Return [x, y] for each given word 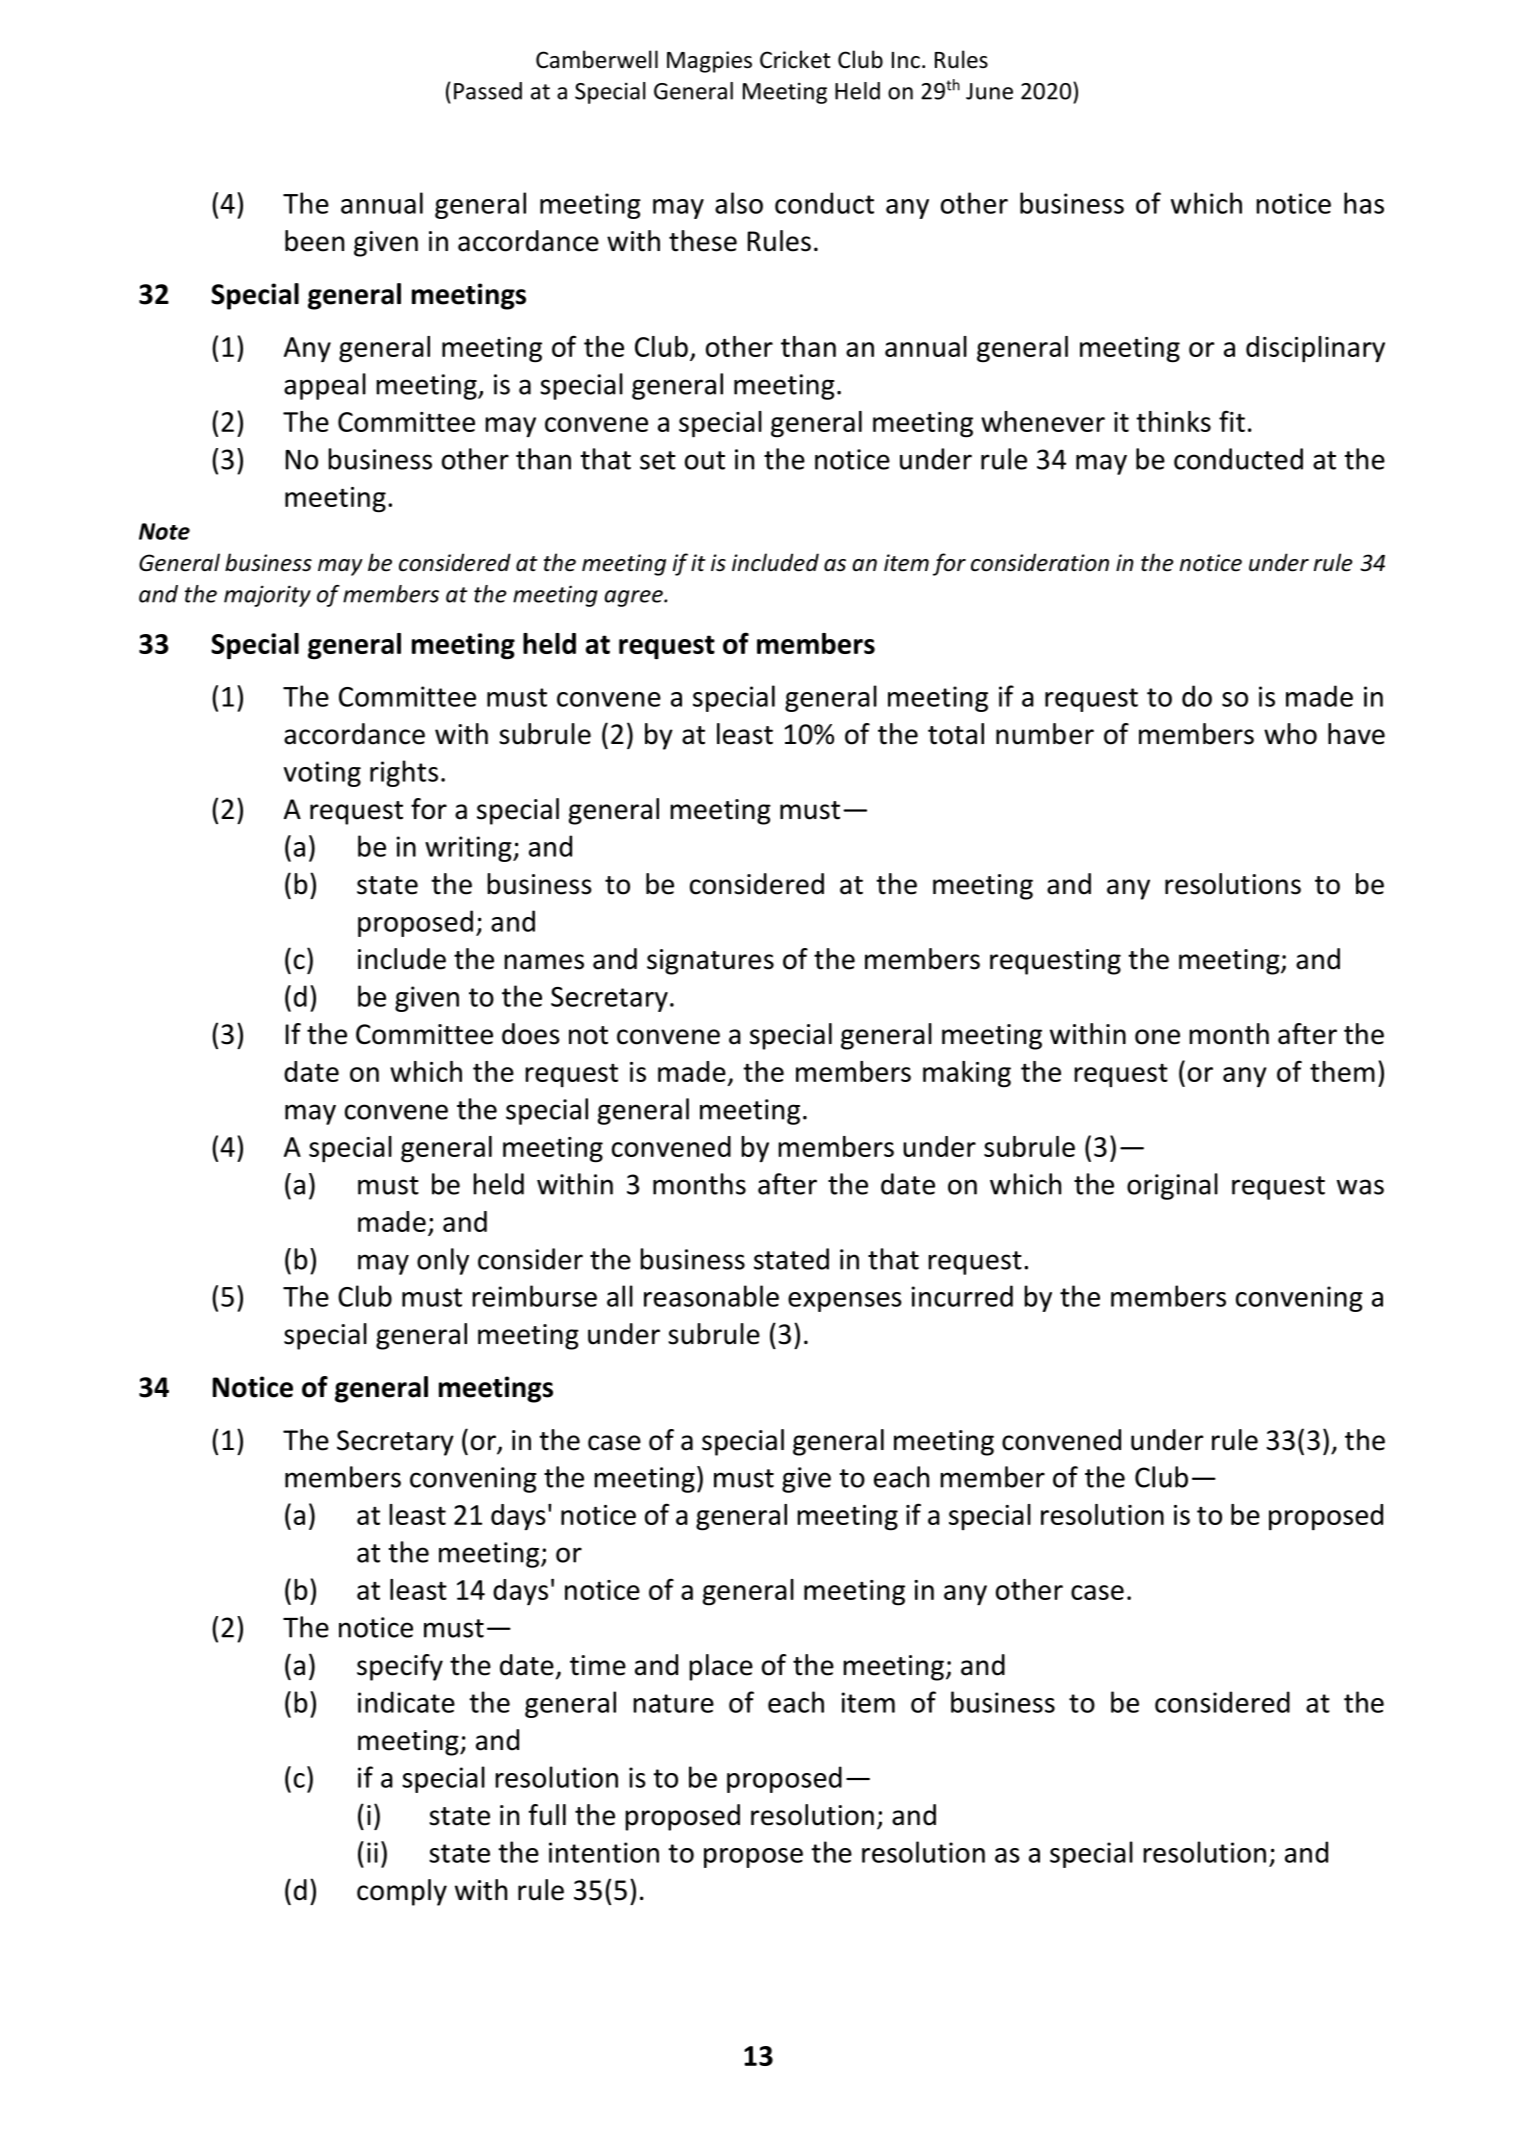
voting [322, 774]
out [705, 460]
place [721, 1667]
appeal [325, 386]
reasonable [711, 1296]
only [443, 1261]
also [739, 203]
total [956, 734]
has [1364, 203]
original [1172, 1186]
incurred [962, 1296]
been [314, 241]
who [1290, 734]
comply [402, 1892]
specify [400, 1667]
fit [1232, 421]
